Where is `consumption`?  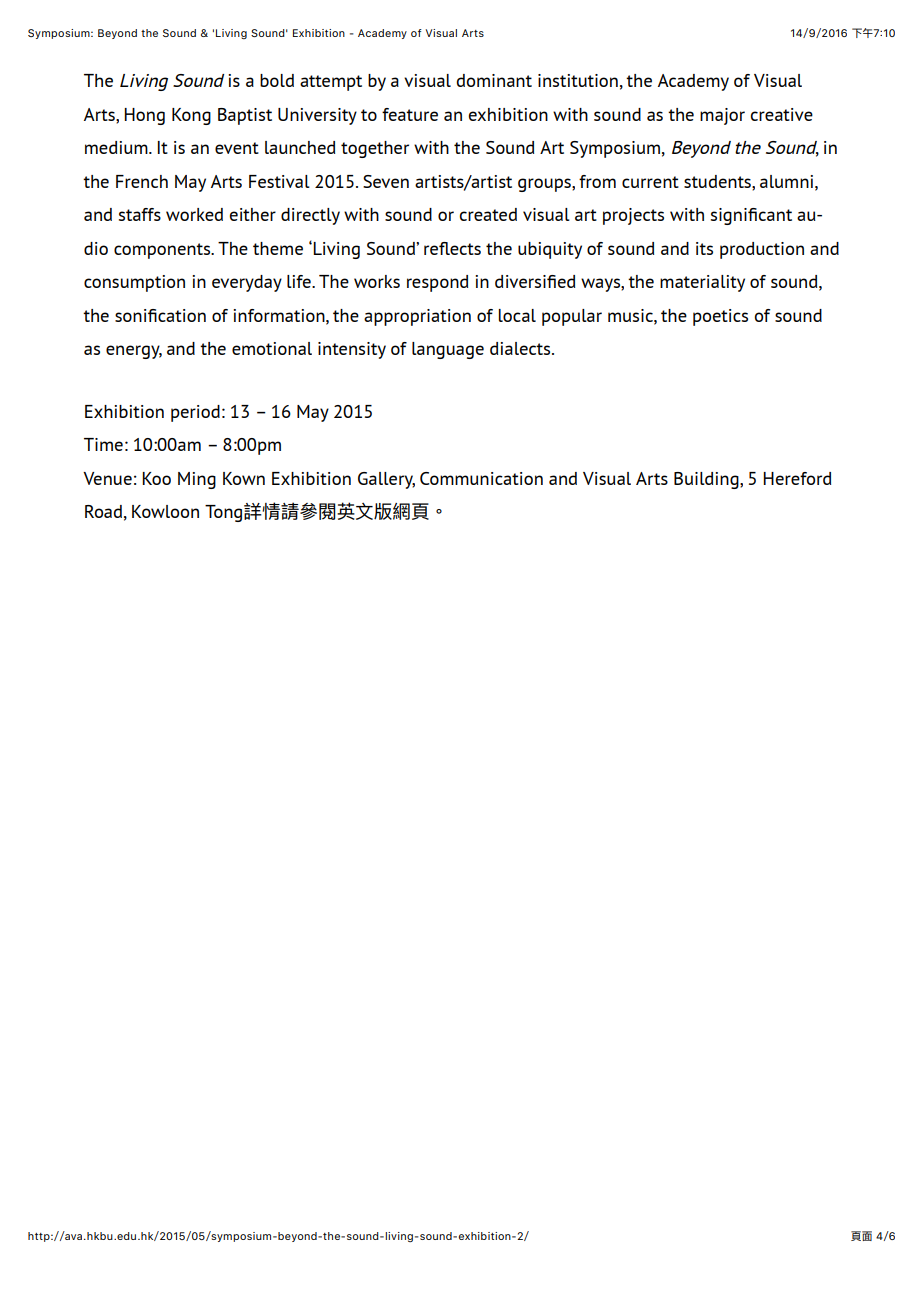
consumption is located at coordinates (134, 283).
